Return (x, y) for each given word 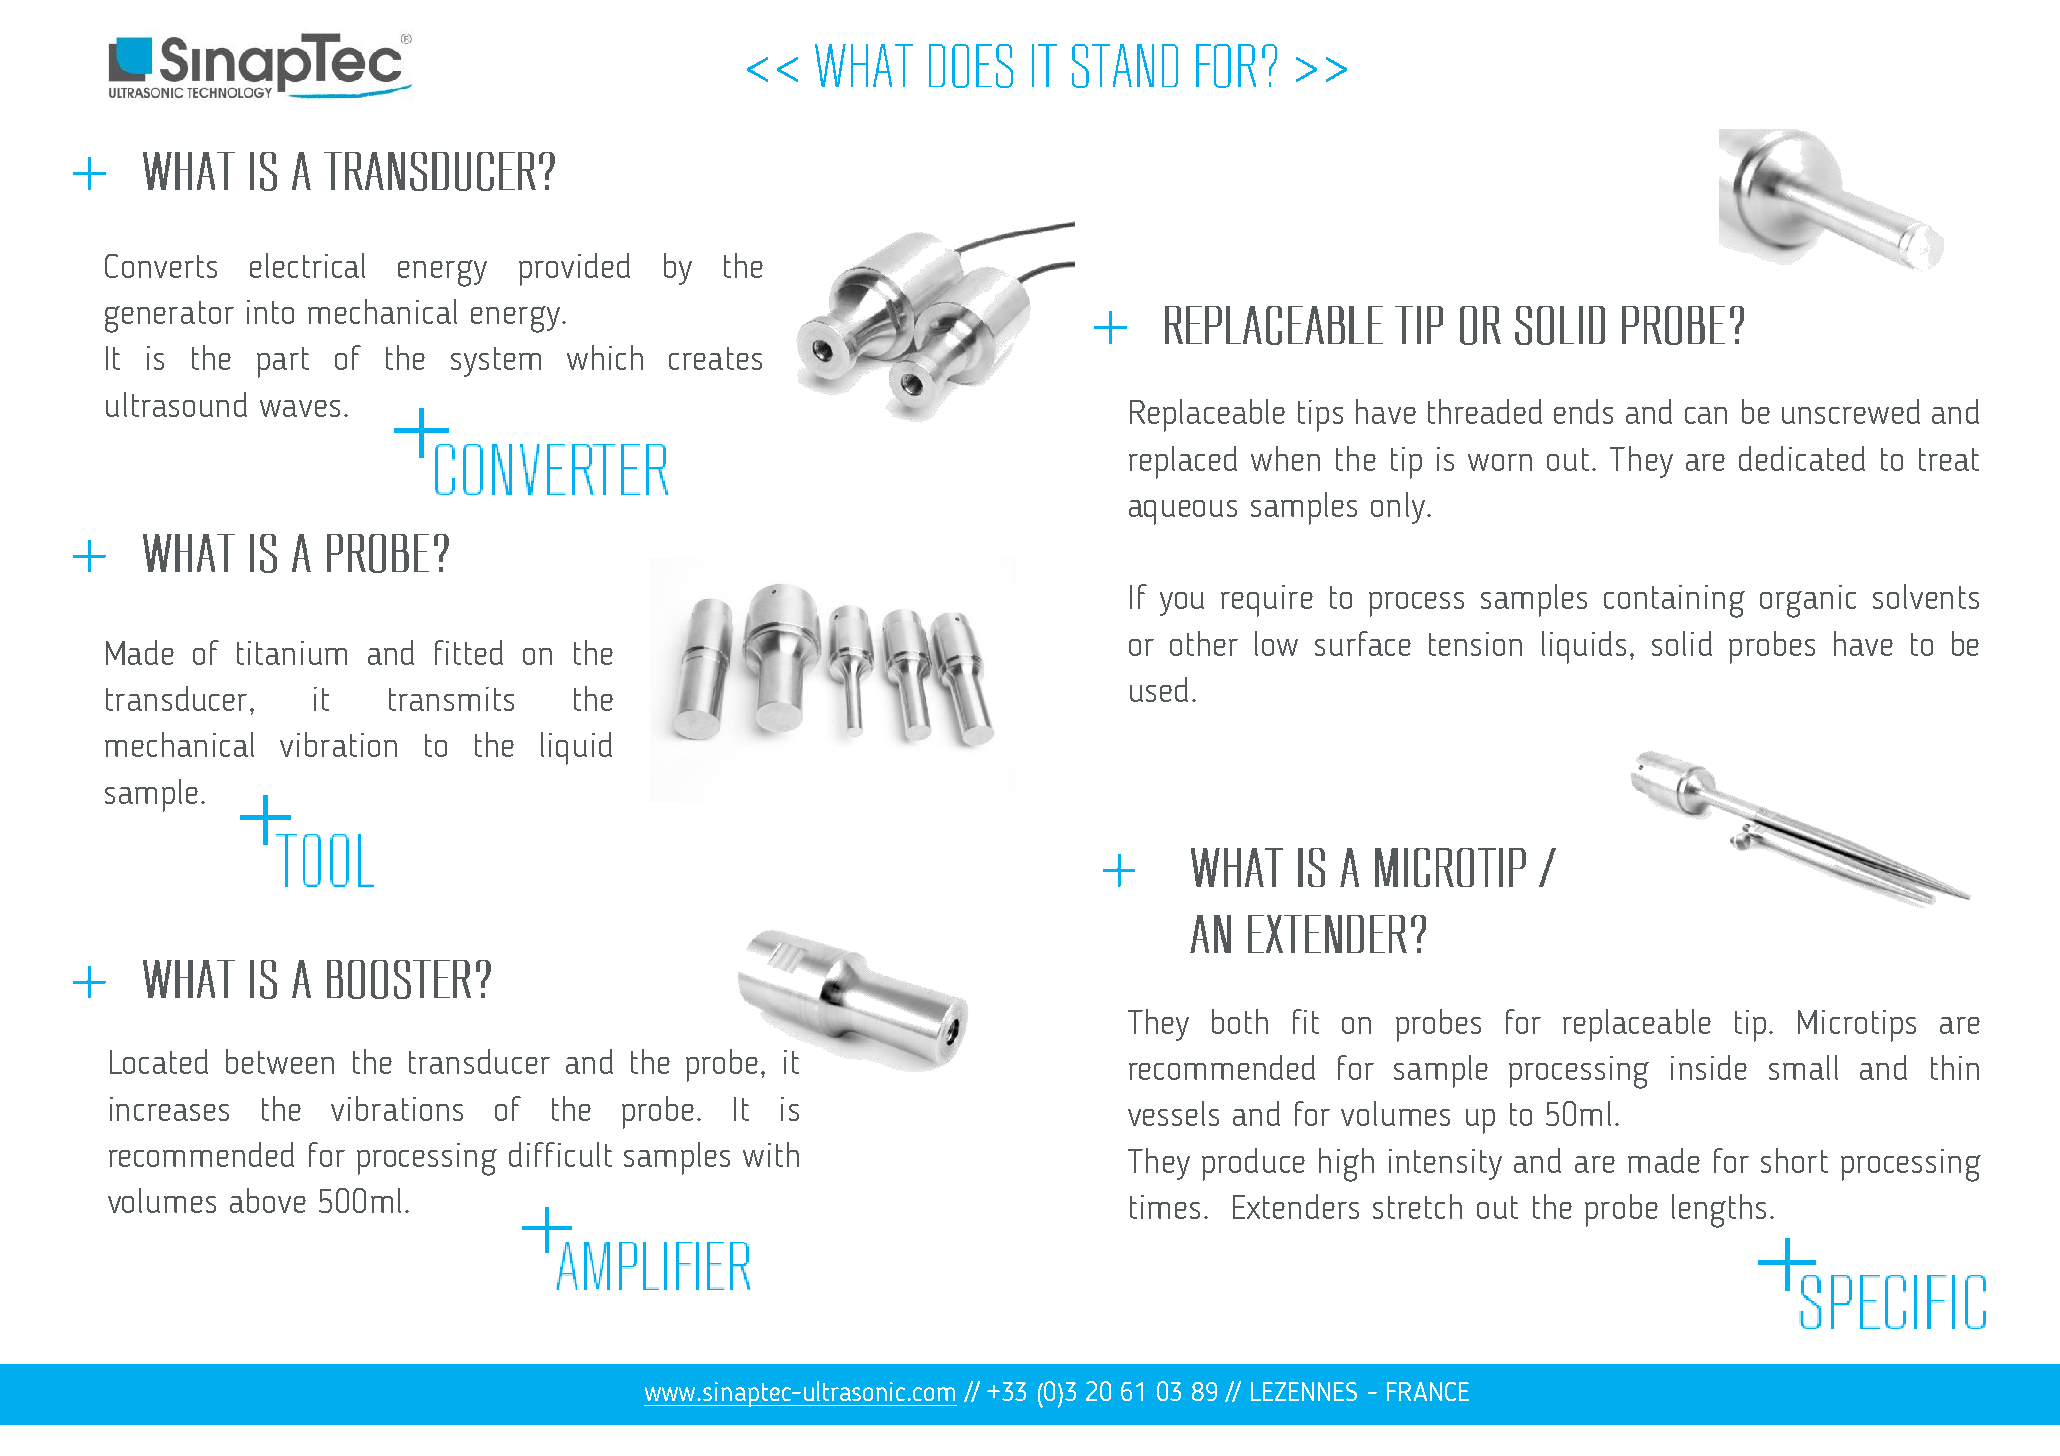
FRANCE (1428, 1391)
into (270, 312)
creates (715, 358)
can (1706, 415)
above (268, 1200)
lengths (1719, 1211)
